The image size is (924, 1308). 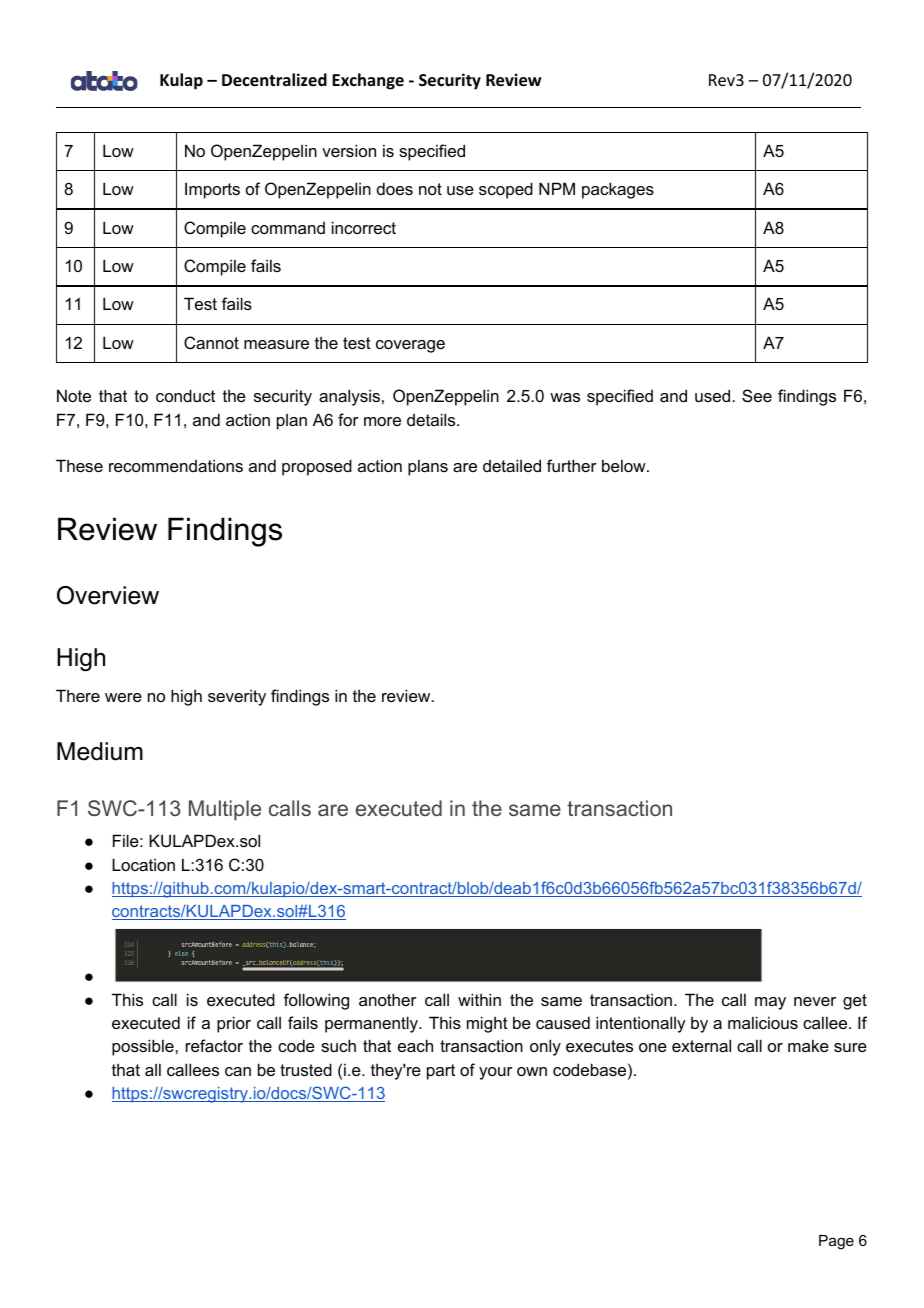 What do you see at coordinates (368, 81) in the screenshot?
I see `Exchange` at bounding box center [368, 81].
